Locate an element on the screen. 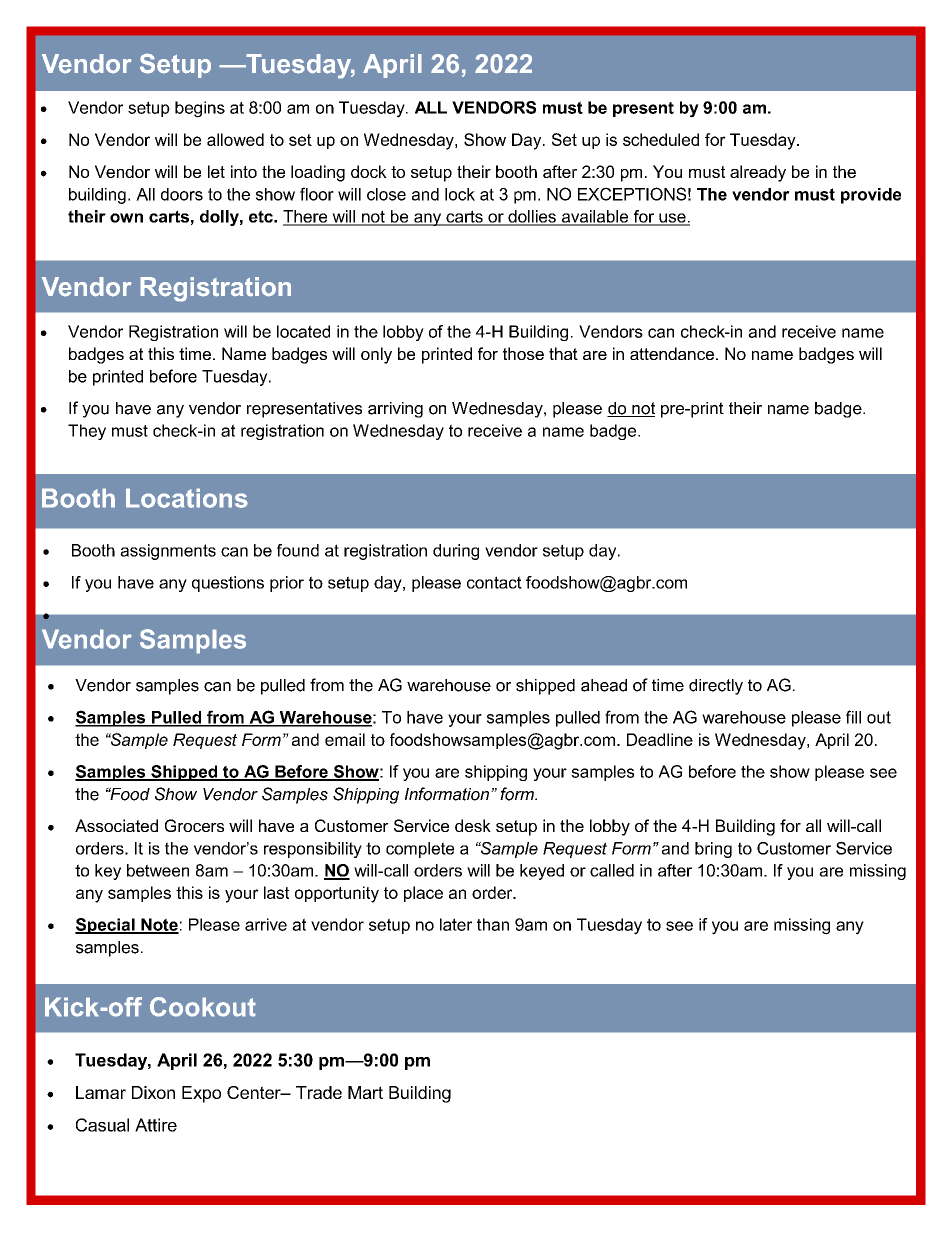  fill is located at coordinates (853, 717).
